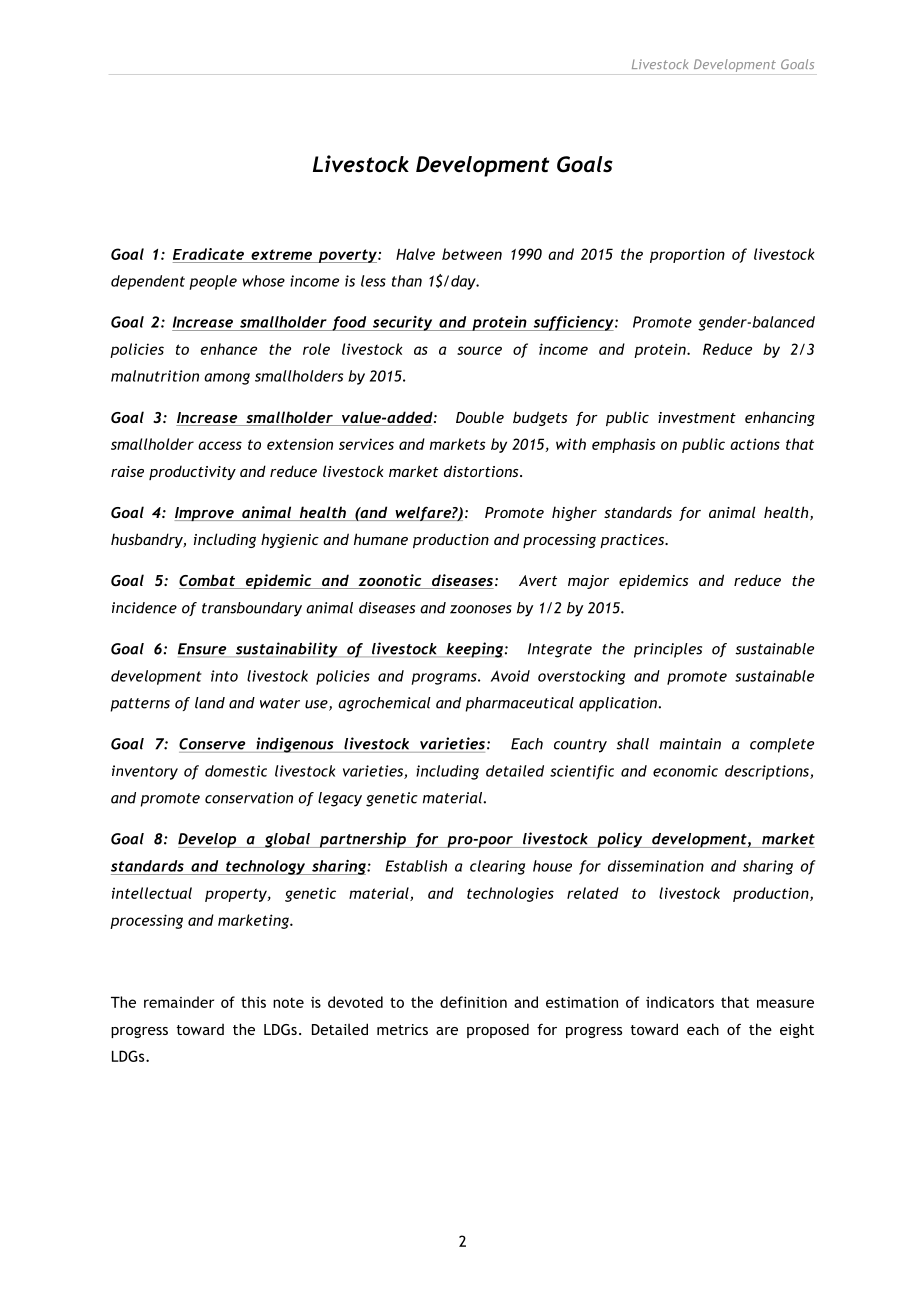  Describe the element at coordinates (236, 771) in the document. I see `domestic` at that location.
